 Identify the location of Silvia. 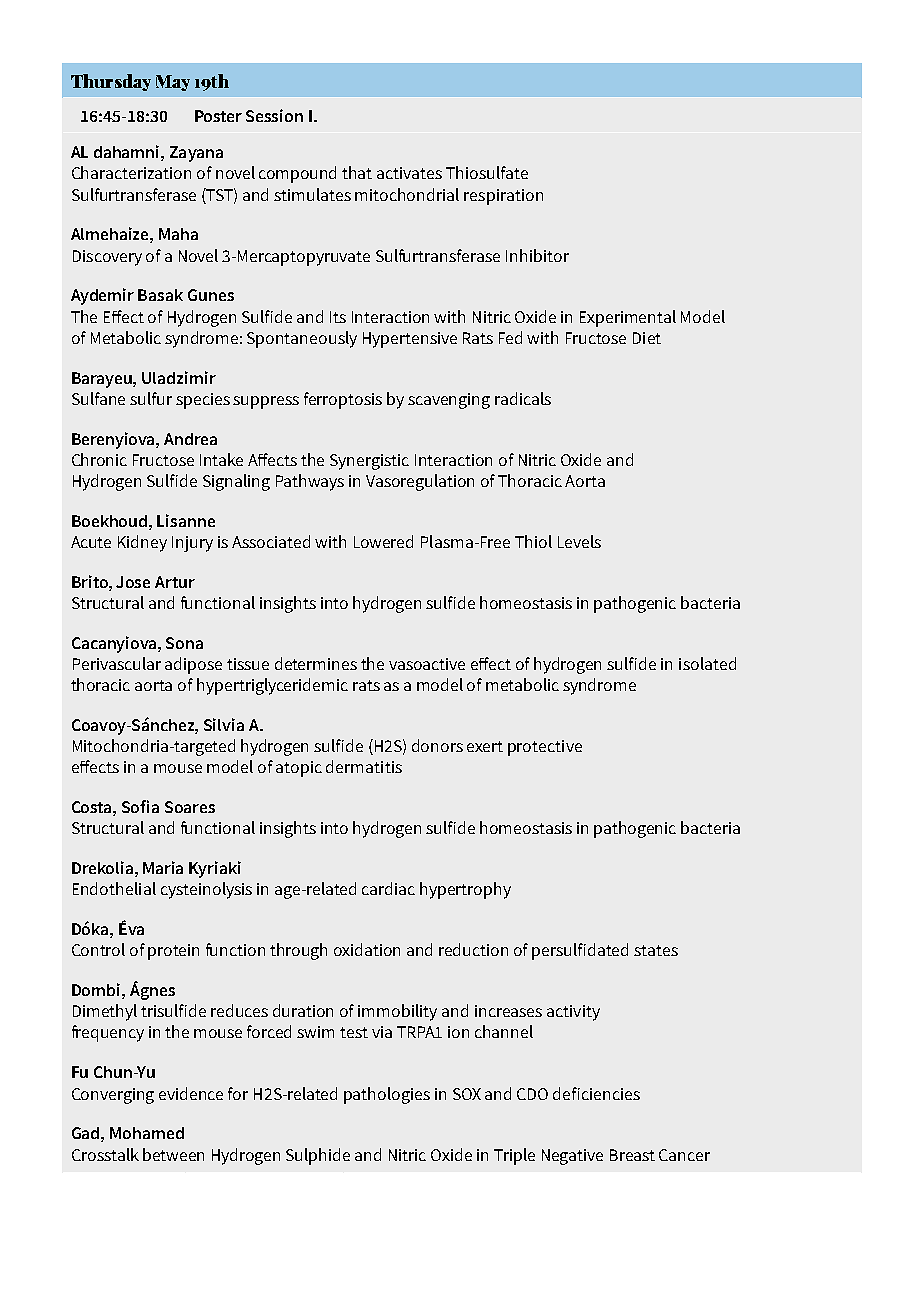
(224, 724).
